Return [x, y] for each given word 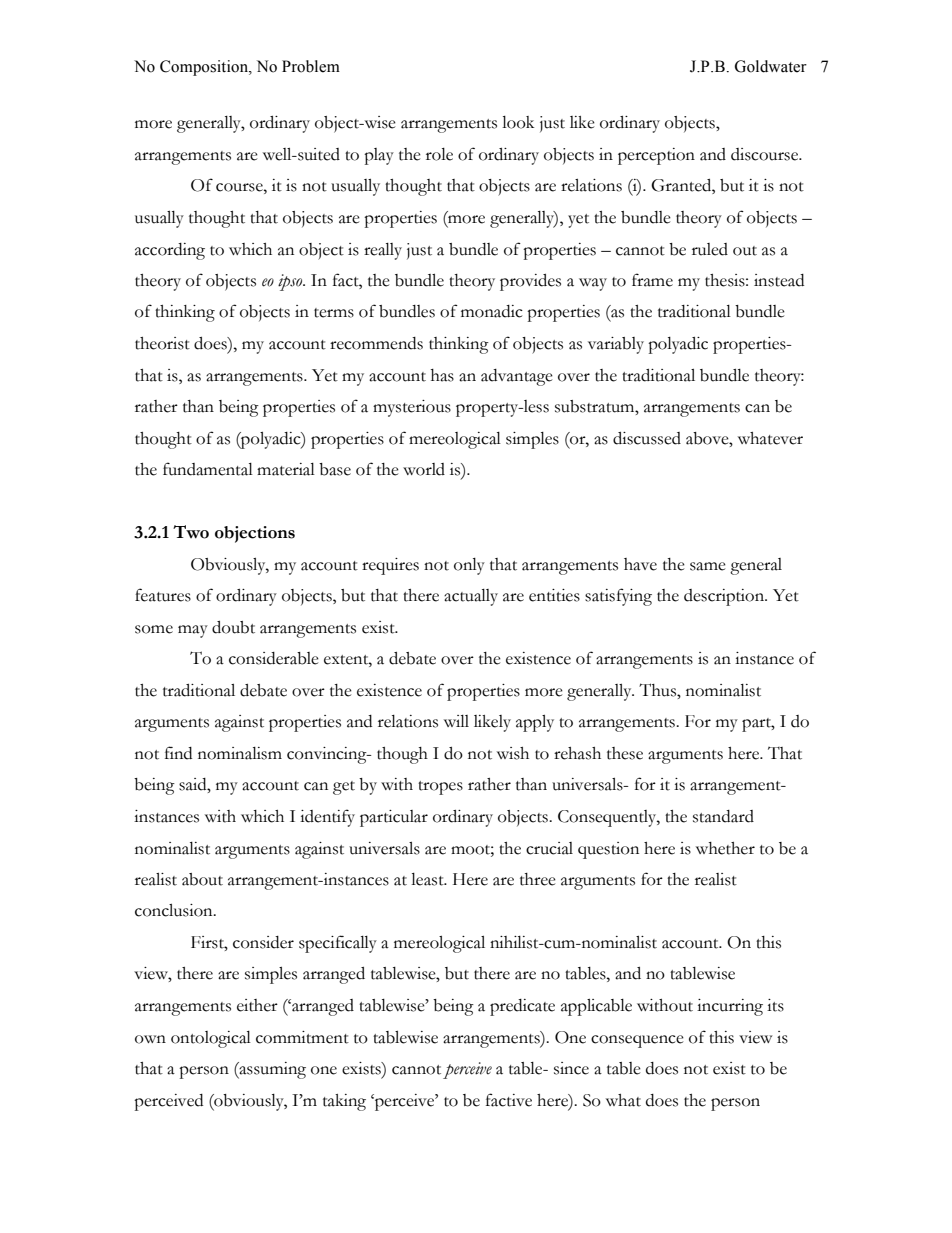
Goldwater [771, 66]
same [708, 566]
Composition [205, 68]
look [518, 122]
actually [471, 597]
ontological [211, 1039]
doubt [233, 627]
